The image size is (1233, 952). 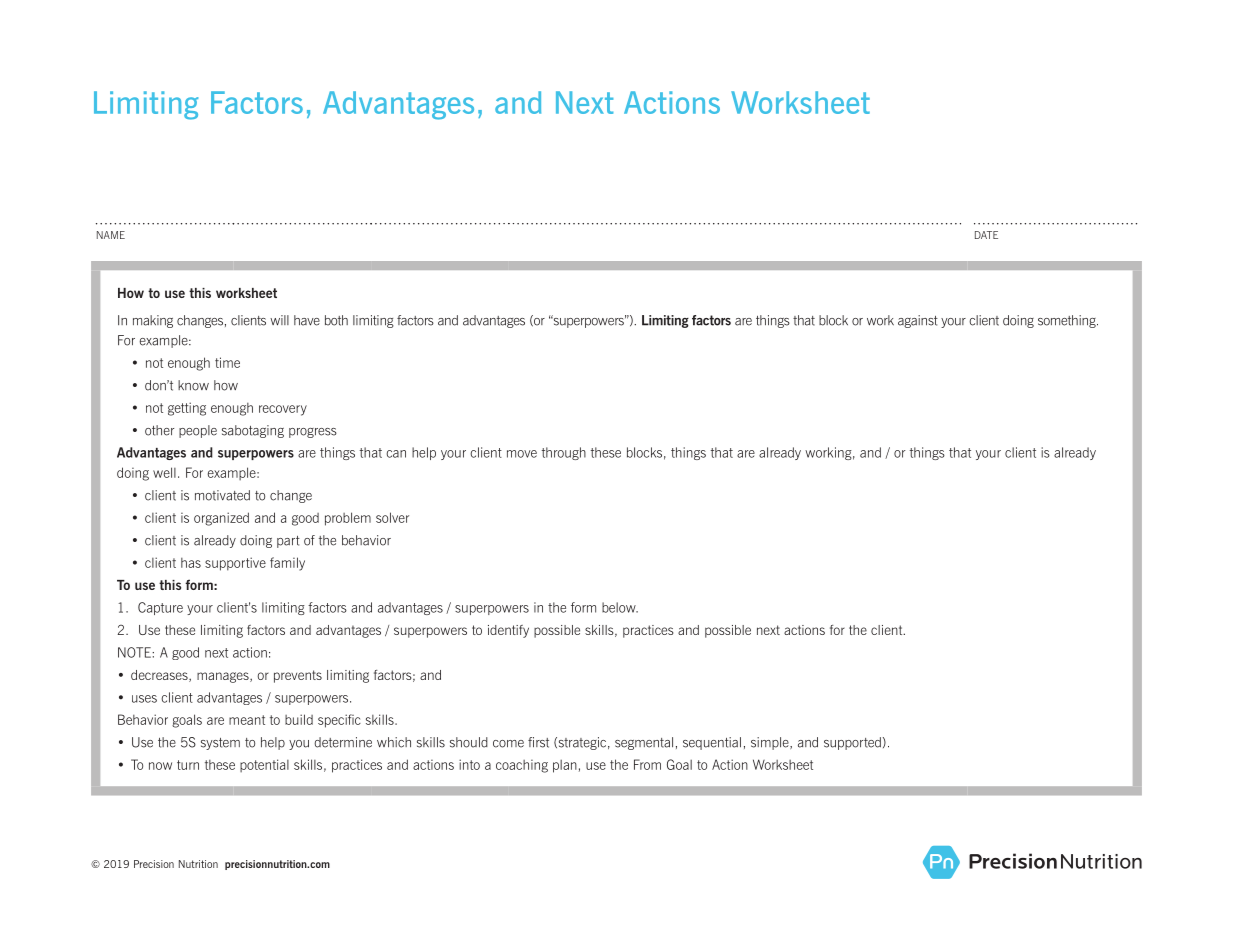 What do you see at coordinates (336, 320) in the screenshot?
I see `both` at bounding box center [336, 320].
